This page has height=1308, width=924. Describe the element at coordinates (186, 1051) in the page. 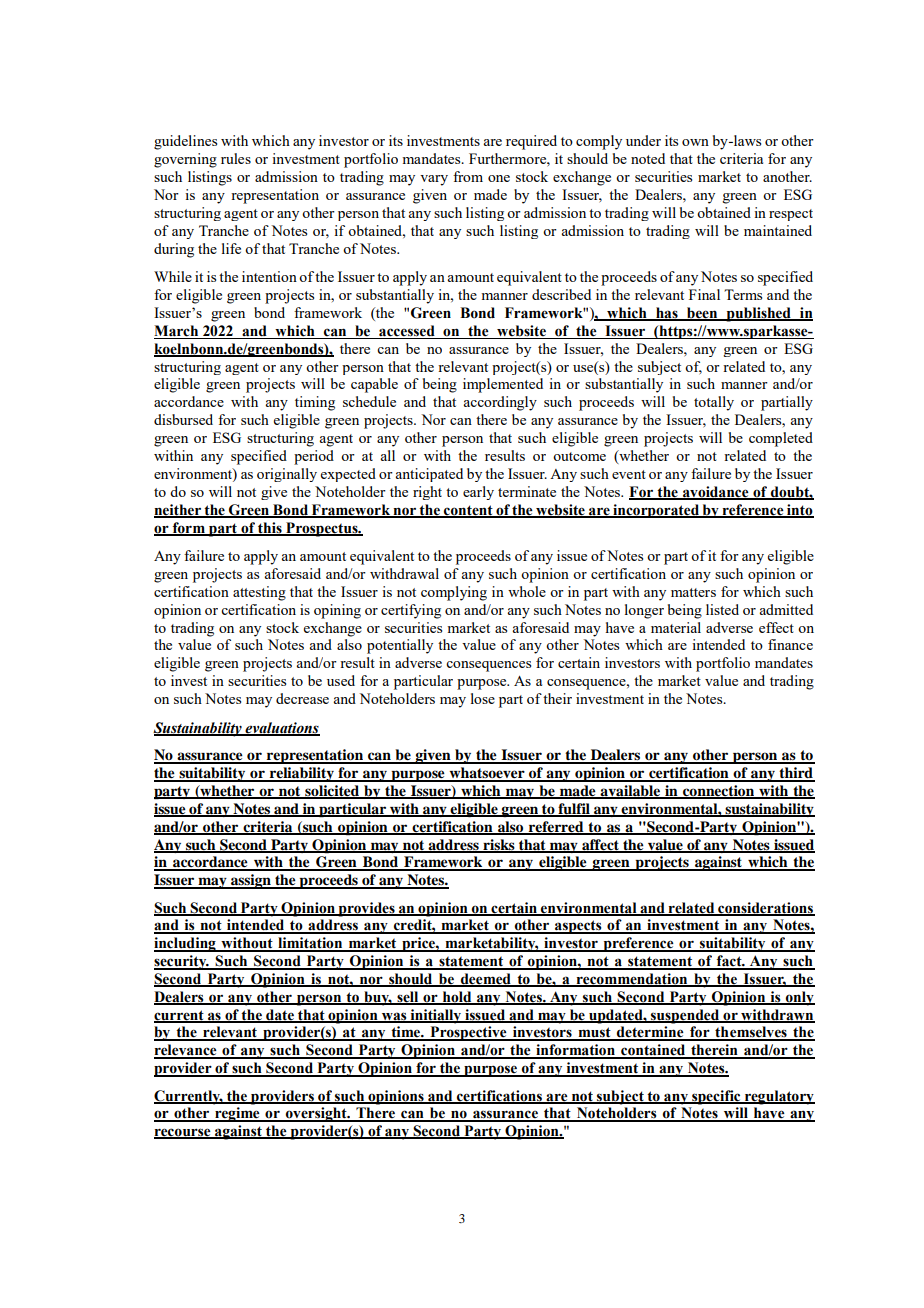

I see `relevance` at that location.
